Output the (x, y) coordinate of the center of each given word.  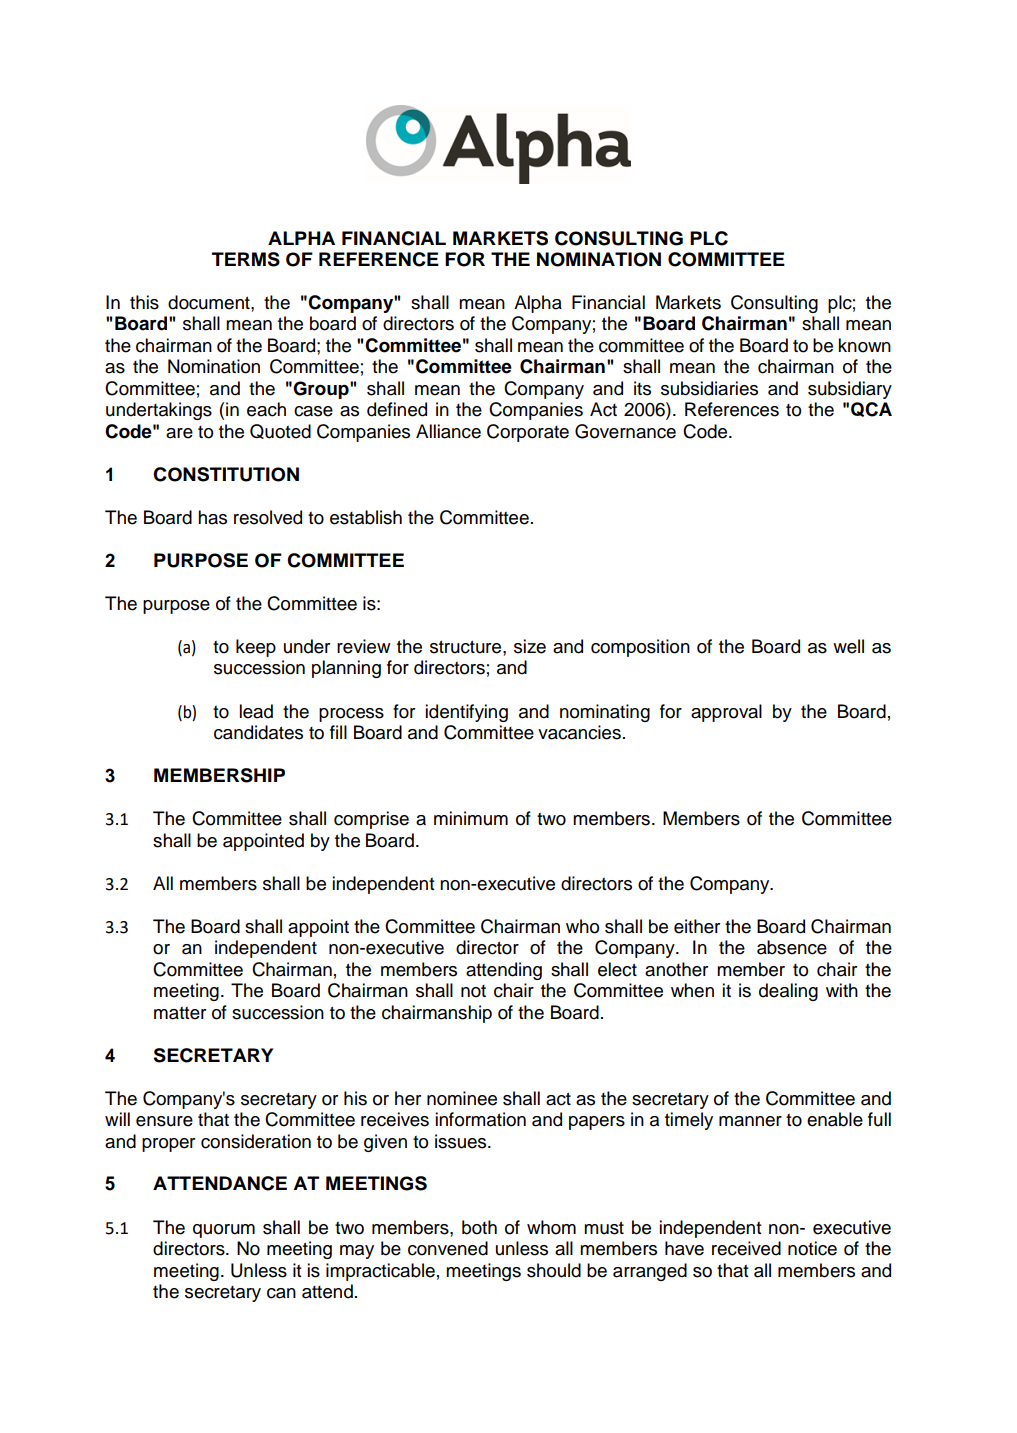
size (530, 646)
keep (256, 648)
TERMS (246, 259)
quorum (224, 1231)
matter (180, 1013)
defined (397, 409)
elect (617, 969)
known (864, 345)
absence (792, 947)
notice (812, 1248)
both (479, 1227)
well (848, 646)
